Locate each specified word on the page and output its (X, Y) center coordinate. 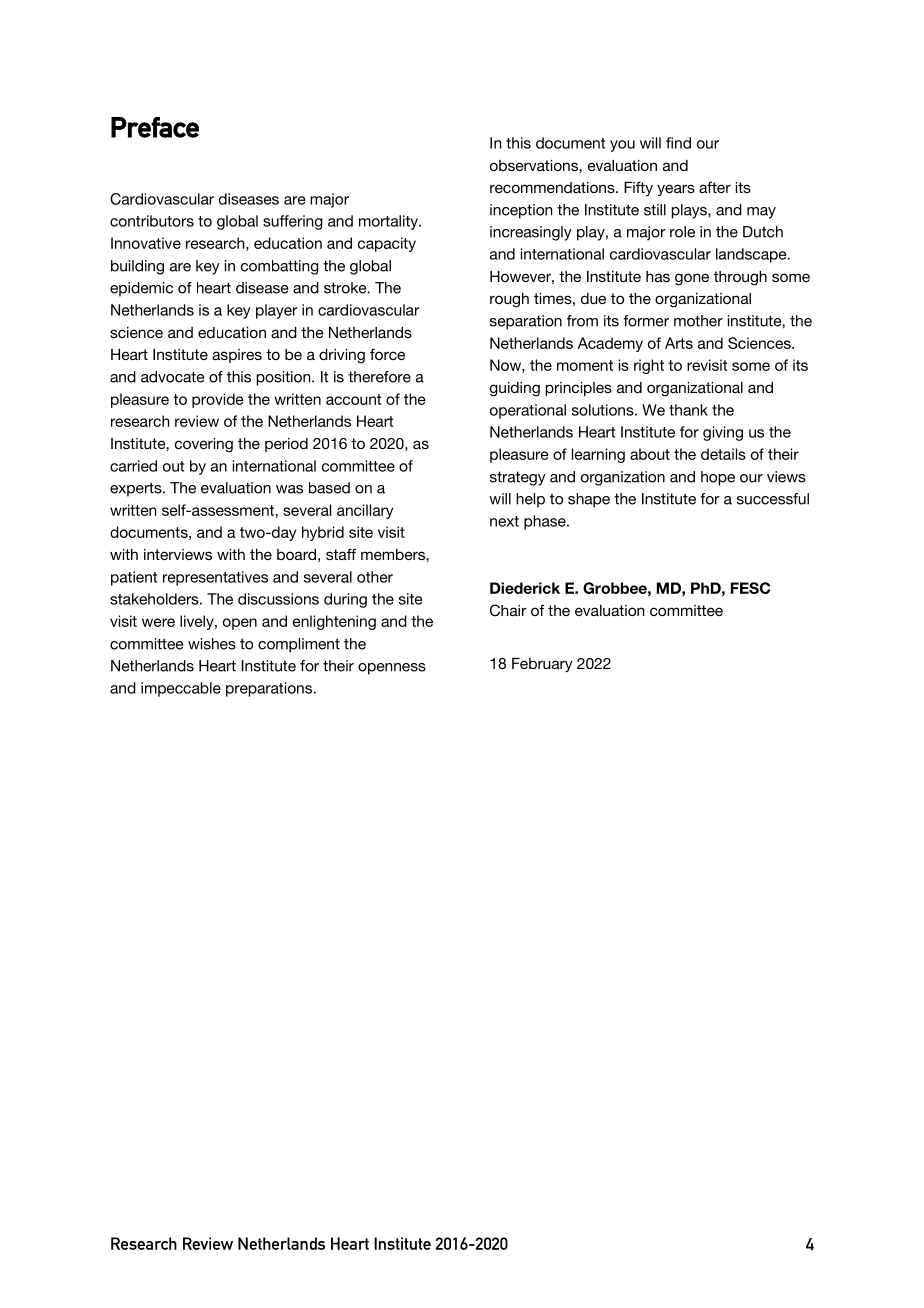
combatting (280, 267)
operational (528, 411)
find (678, 143)
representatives (215, 578)
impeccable (181, 689)
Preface (155, 127)
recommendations (553, 187)
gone (692, 279)
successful (773, 499)
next (504, 521)
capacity (387, 244)
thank (688, 410)
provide (218, 400)
